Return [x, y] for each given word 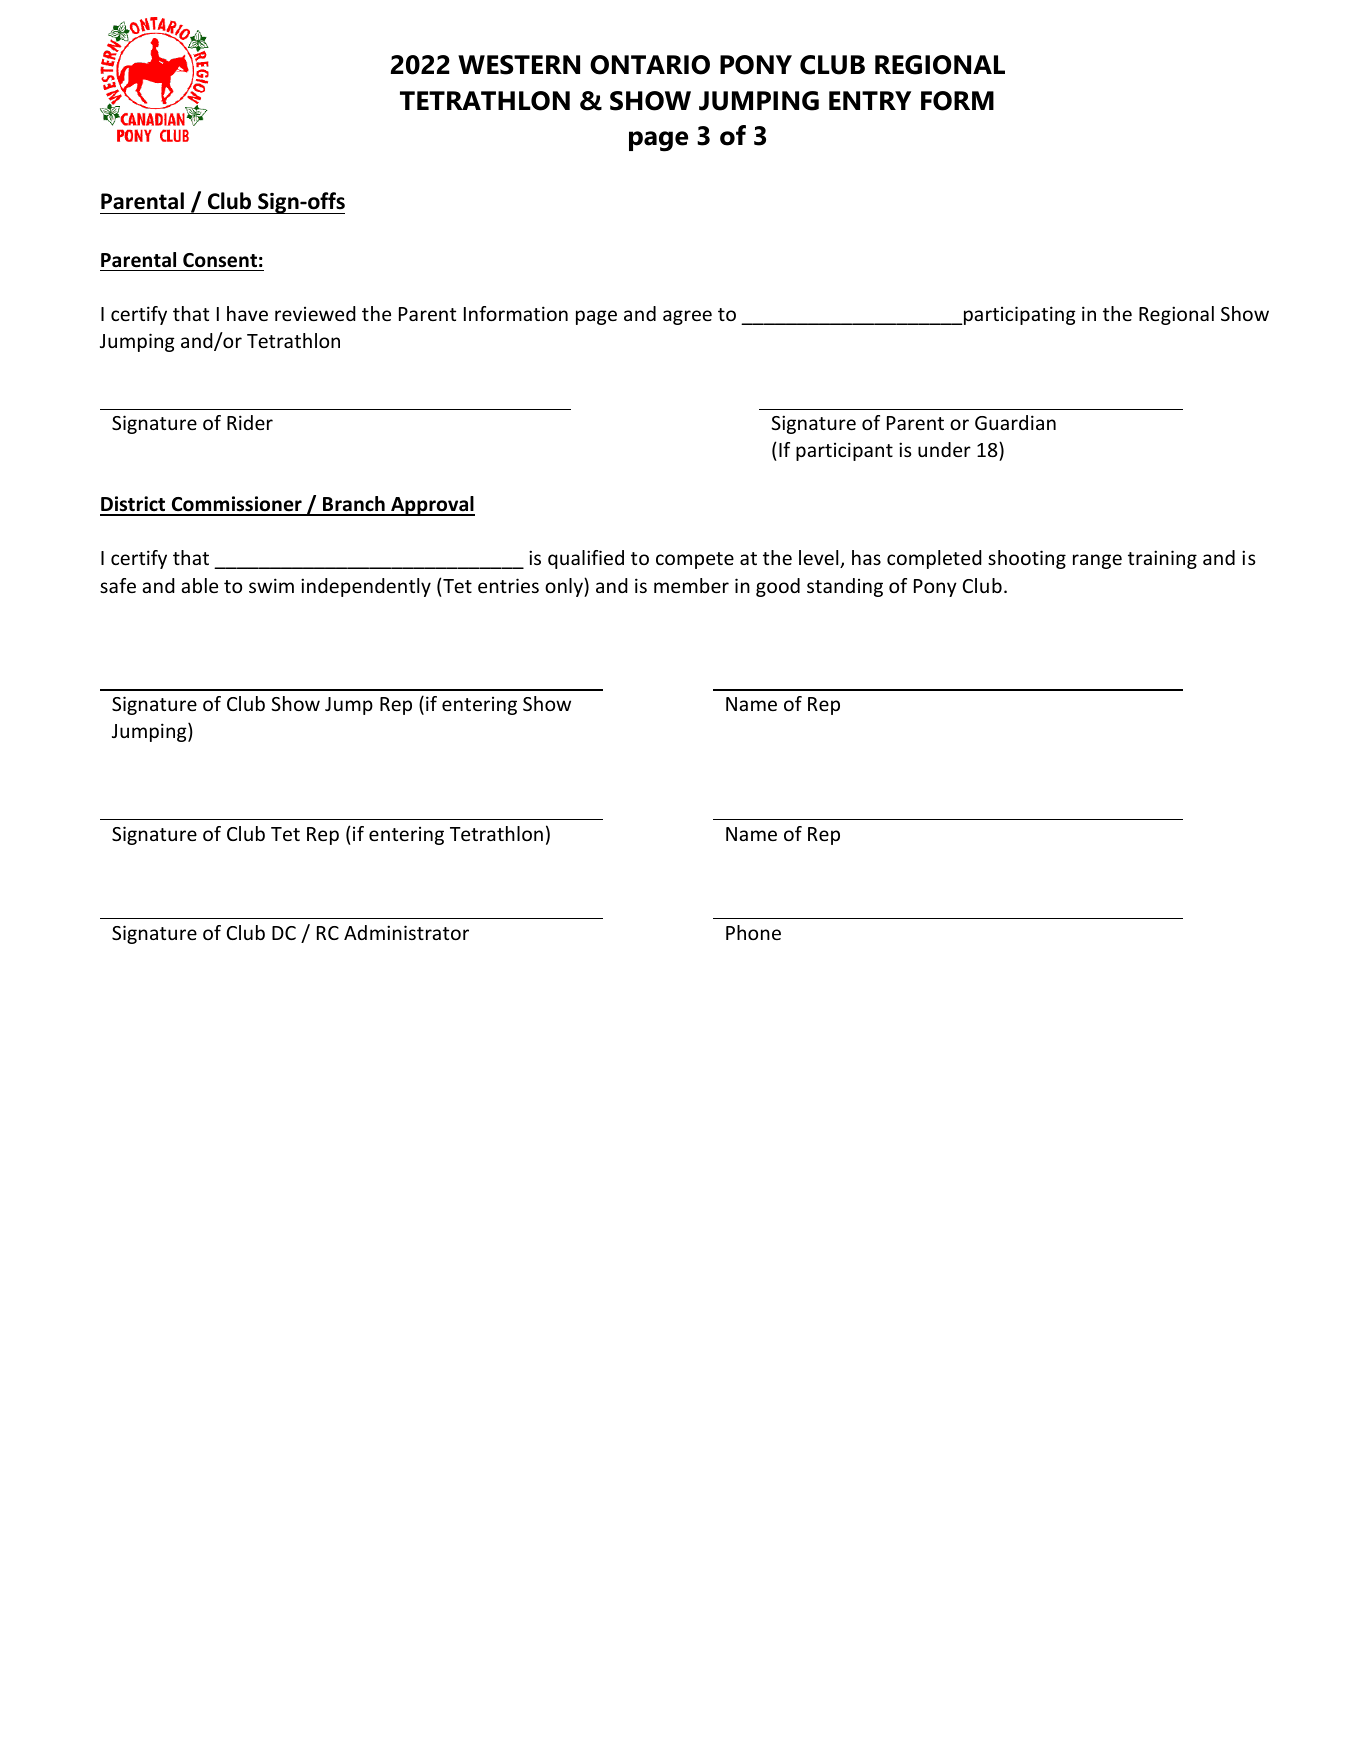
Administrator [406, 932]
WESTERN [519, 65]
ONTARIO [650, 65]
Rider [250, 422]
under [944, 449]
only [565, 587]
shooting [1027, 559]
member [691, 585]
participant [844, 451]
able [199, 585]
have [247, 313]
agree [687, 317]
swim [271, 585]
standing [845, 587]
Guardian [1015, 422]
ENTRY [870, 100]
